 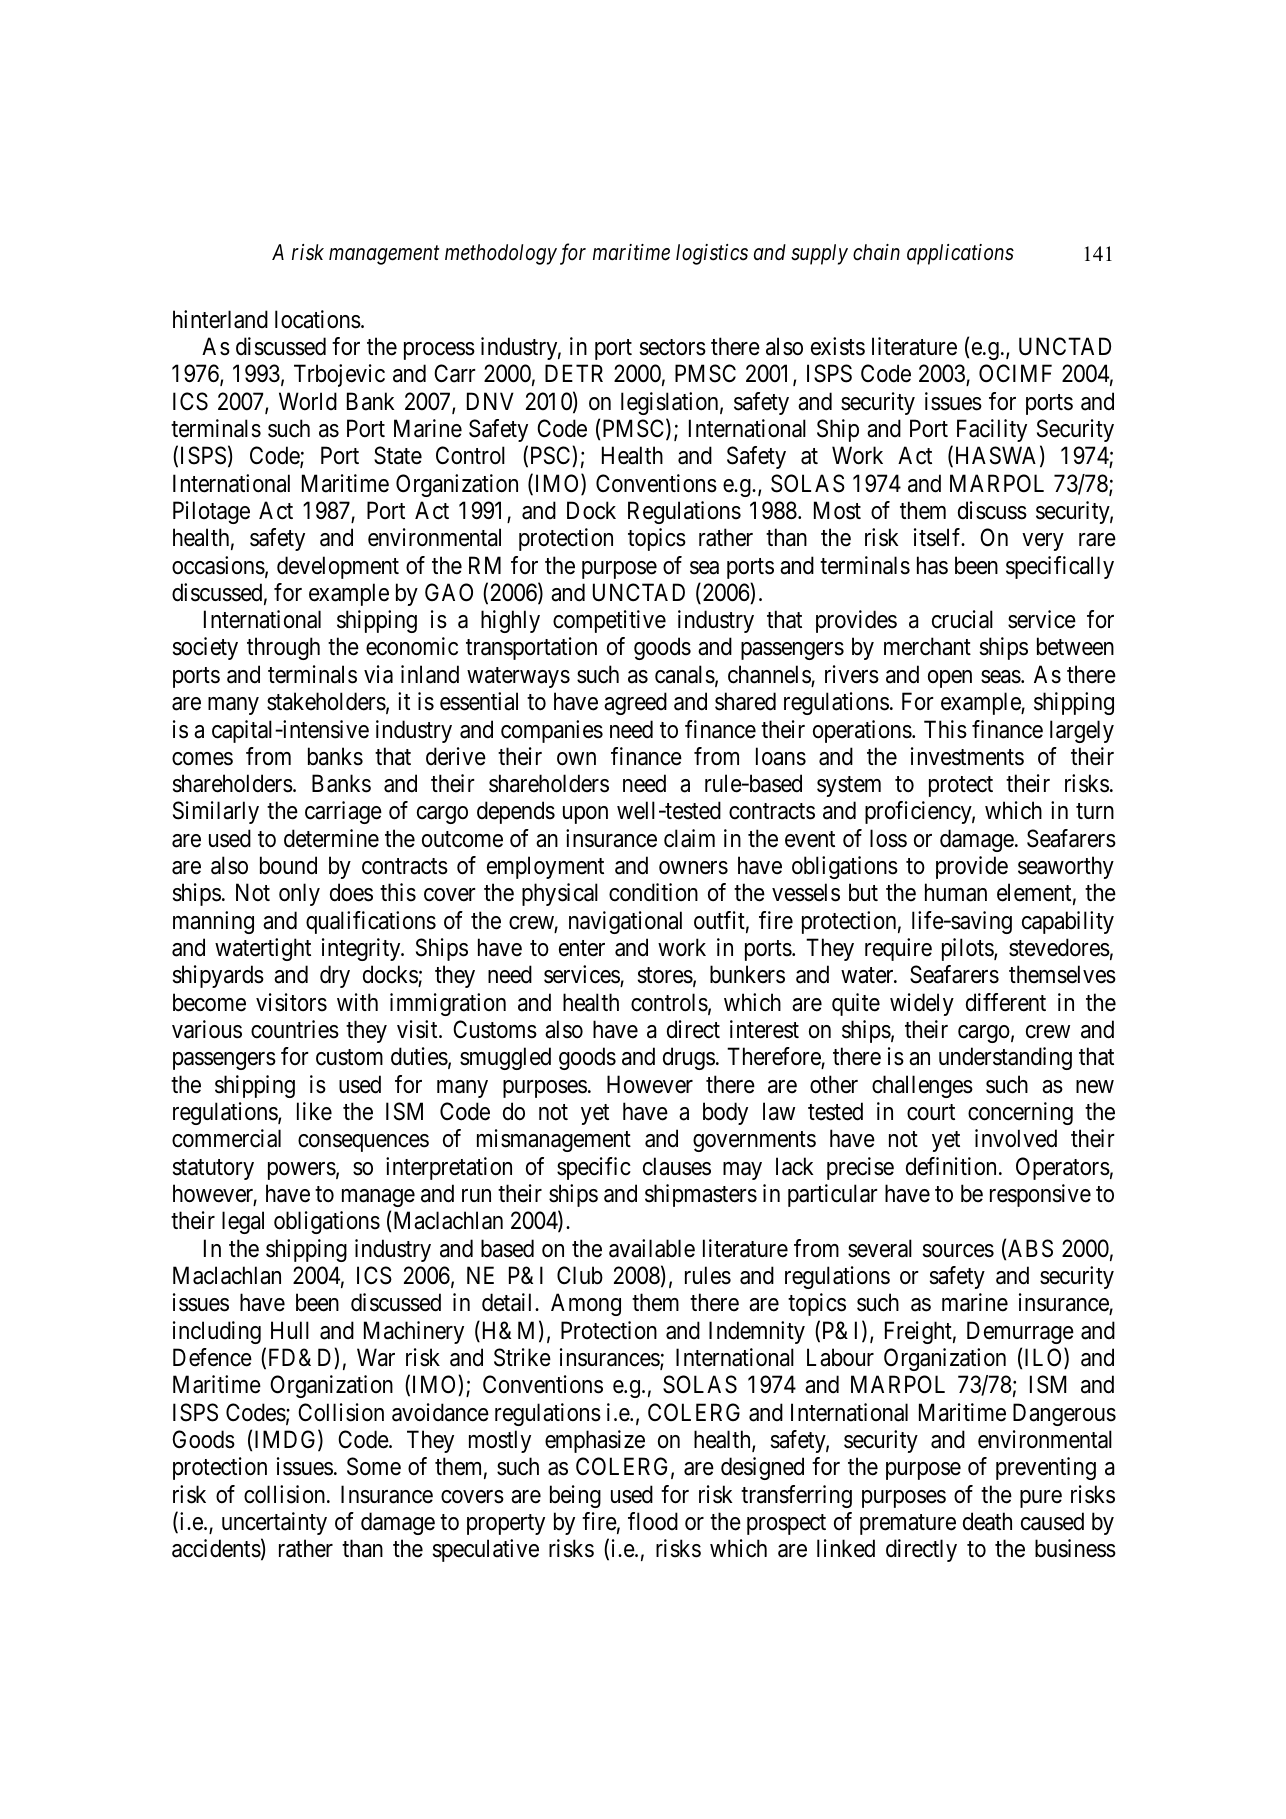 I want to click on uncertainty, so click(x=274, y=1523).
